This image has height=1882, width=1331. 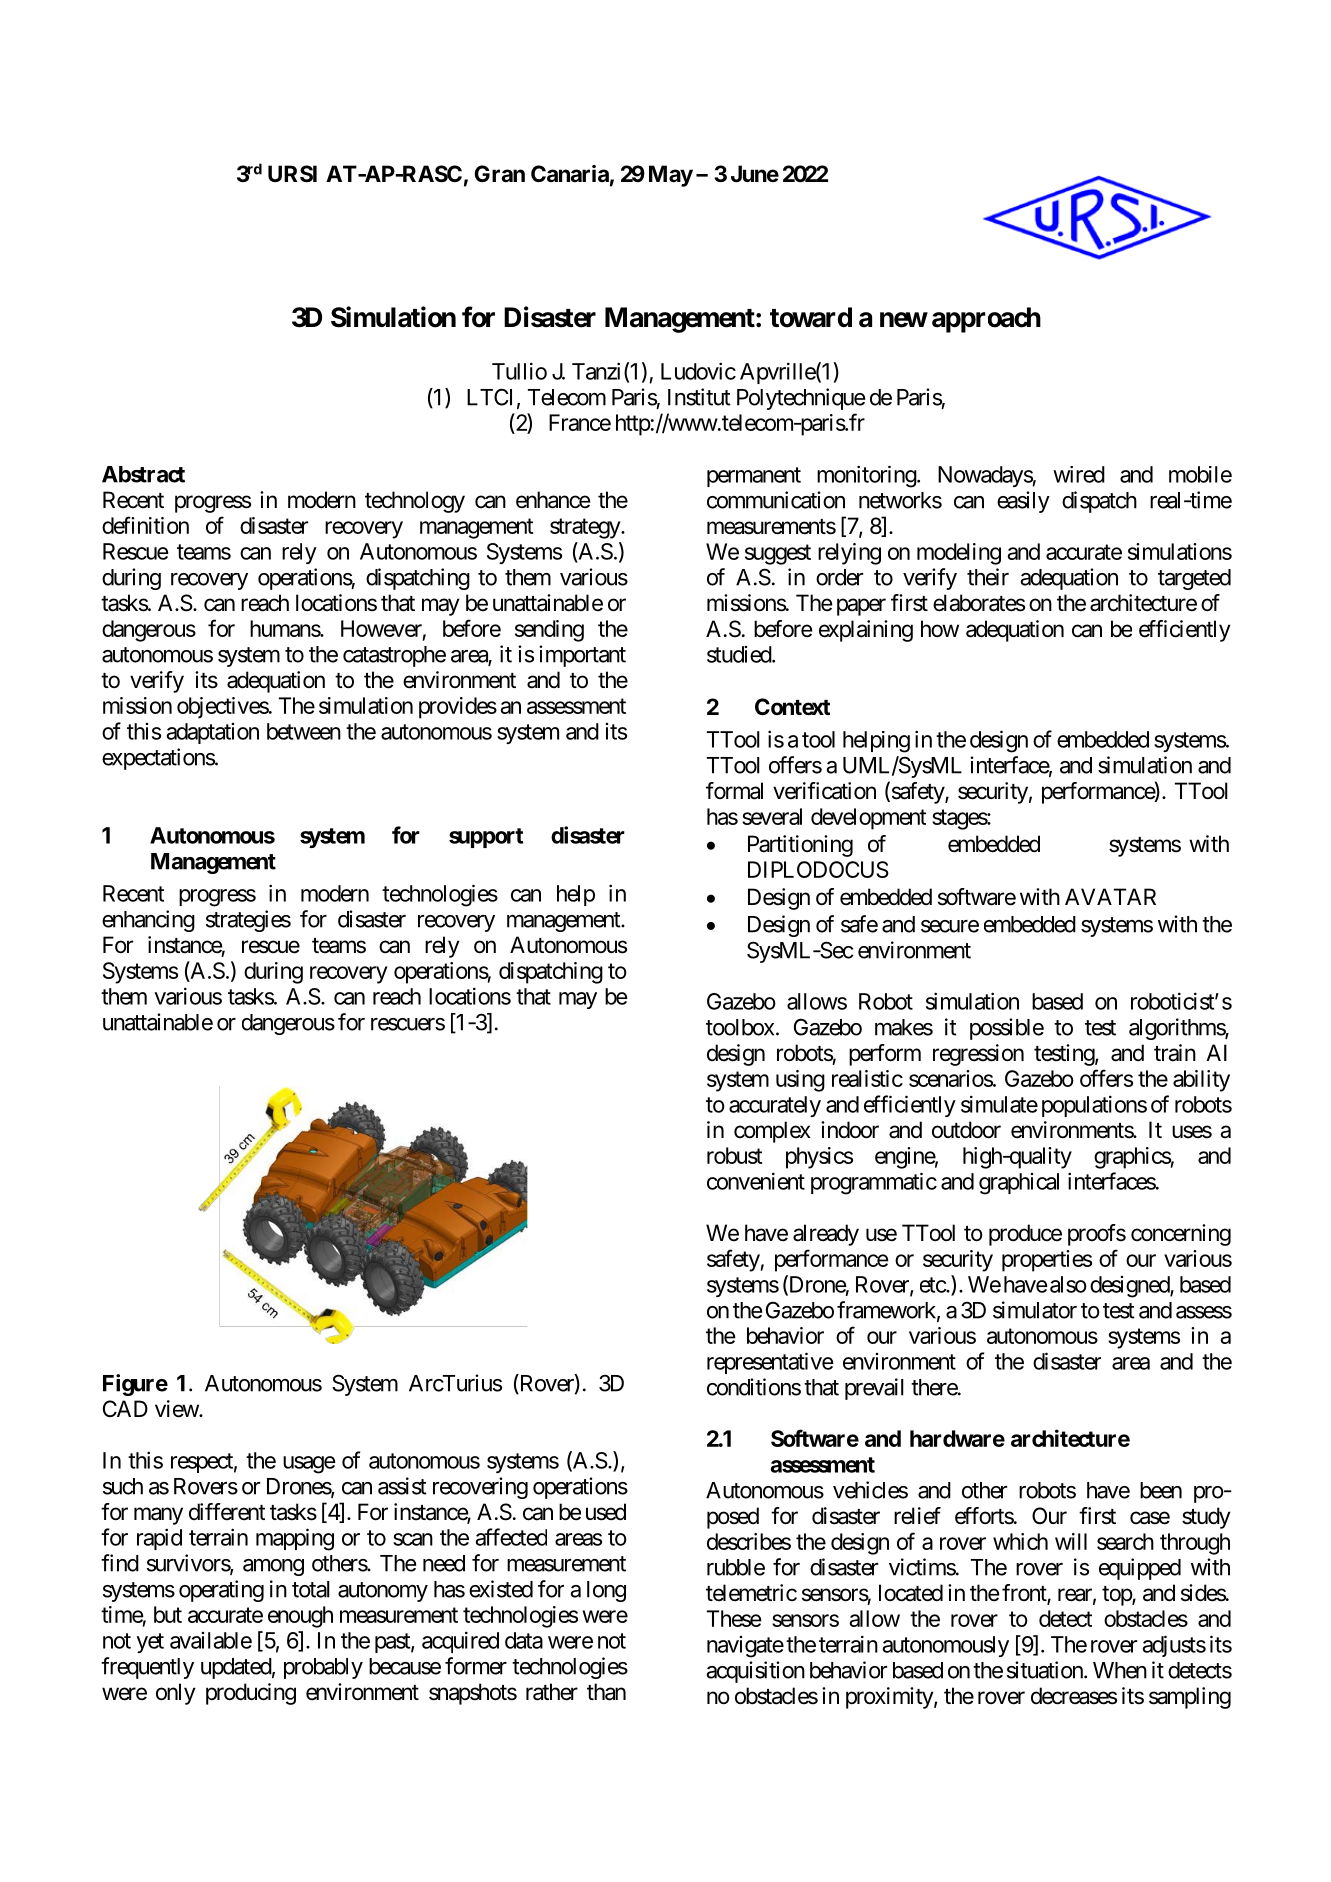 What do you see at coordinates (740, 654) in the image?
I see `studied` at bounding box center [740, 654].
